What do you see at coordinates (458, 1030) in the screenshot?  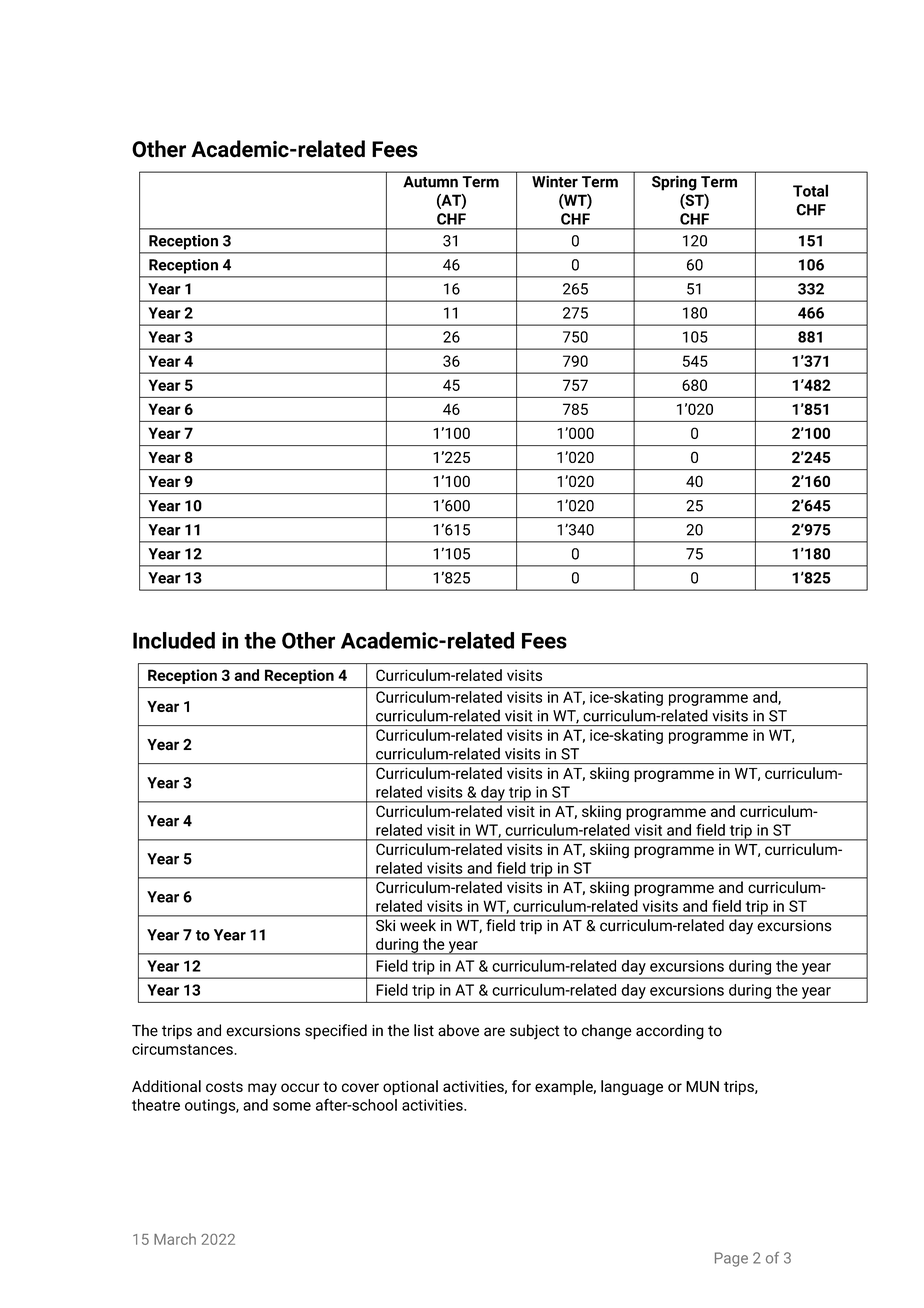 I see `above` at bounding box center [458, 1030].
